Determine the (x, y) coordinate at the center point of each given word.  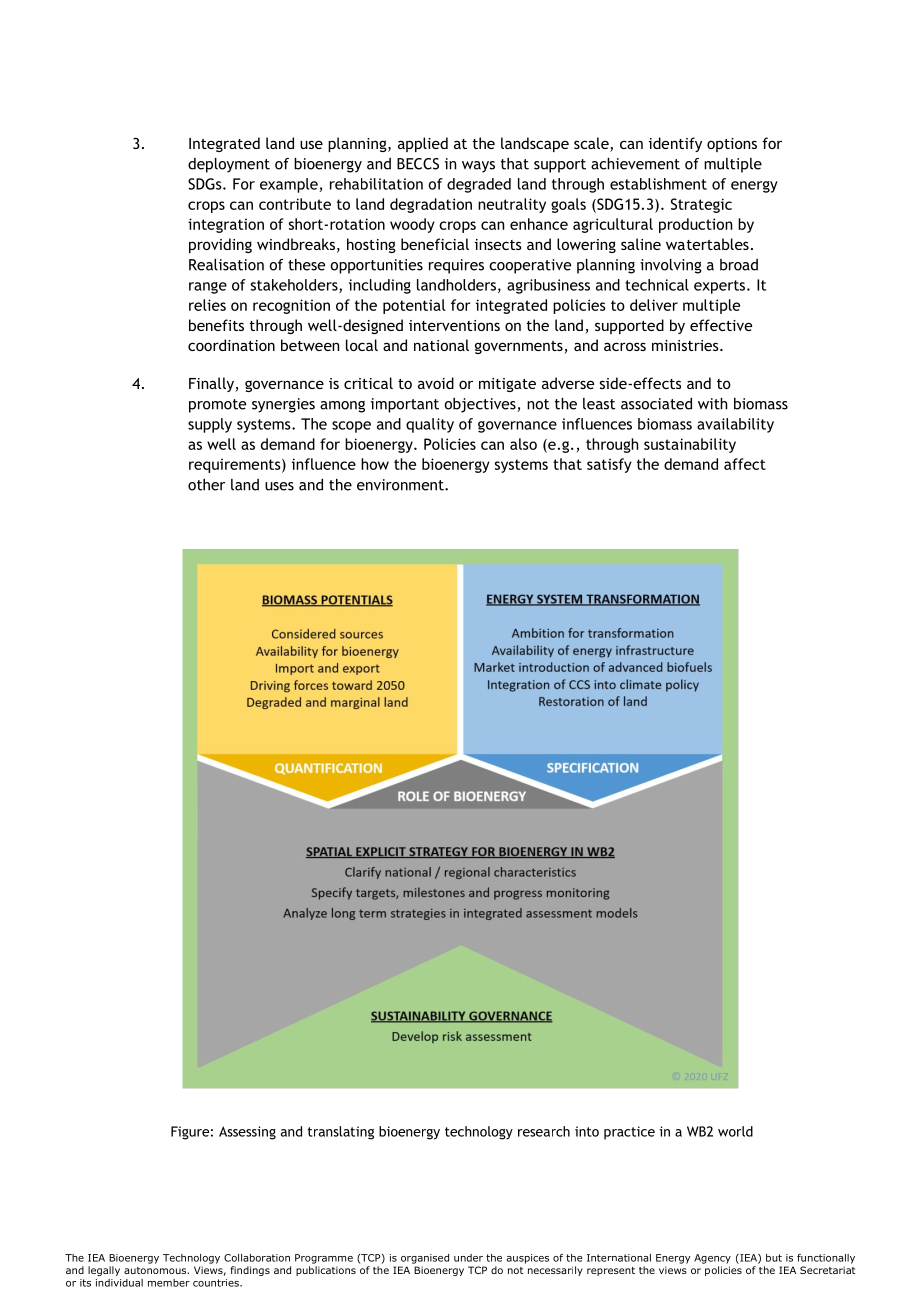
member (169, 1283)
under (468, 1258)
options (732, 145)
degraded (479, 185)
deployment (229, 165)
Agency (712, 1259)
